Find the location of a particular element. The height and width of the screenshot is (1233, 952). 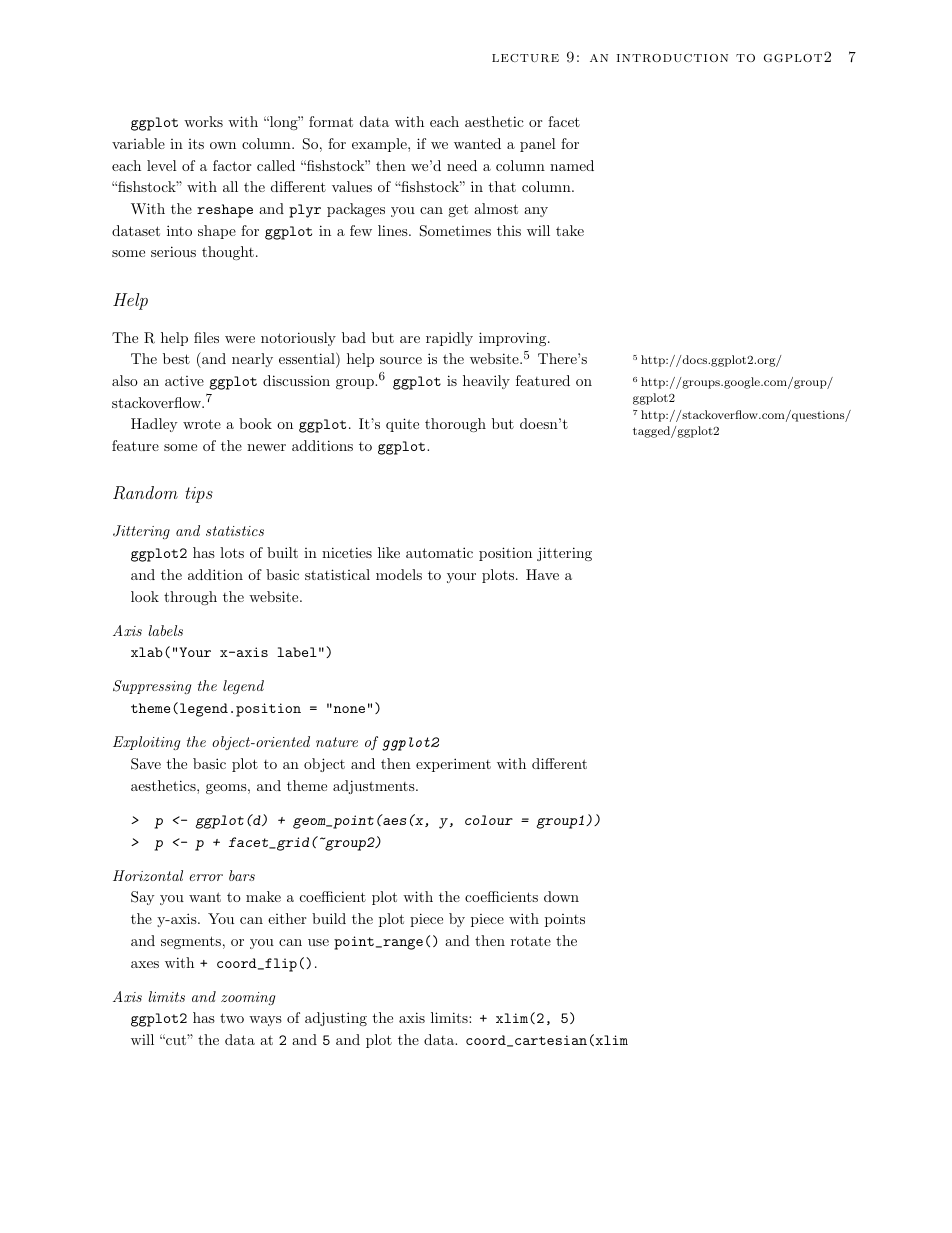

works is located at coordinates (203, 121).
